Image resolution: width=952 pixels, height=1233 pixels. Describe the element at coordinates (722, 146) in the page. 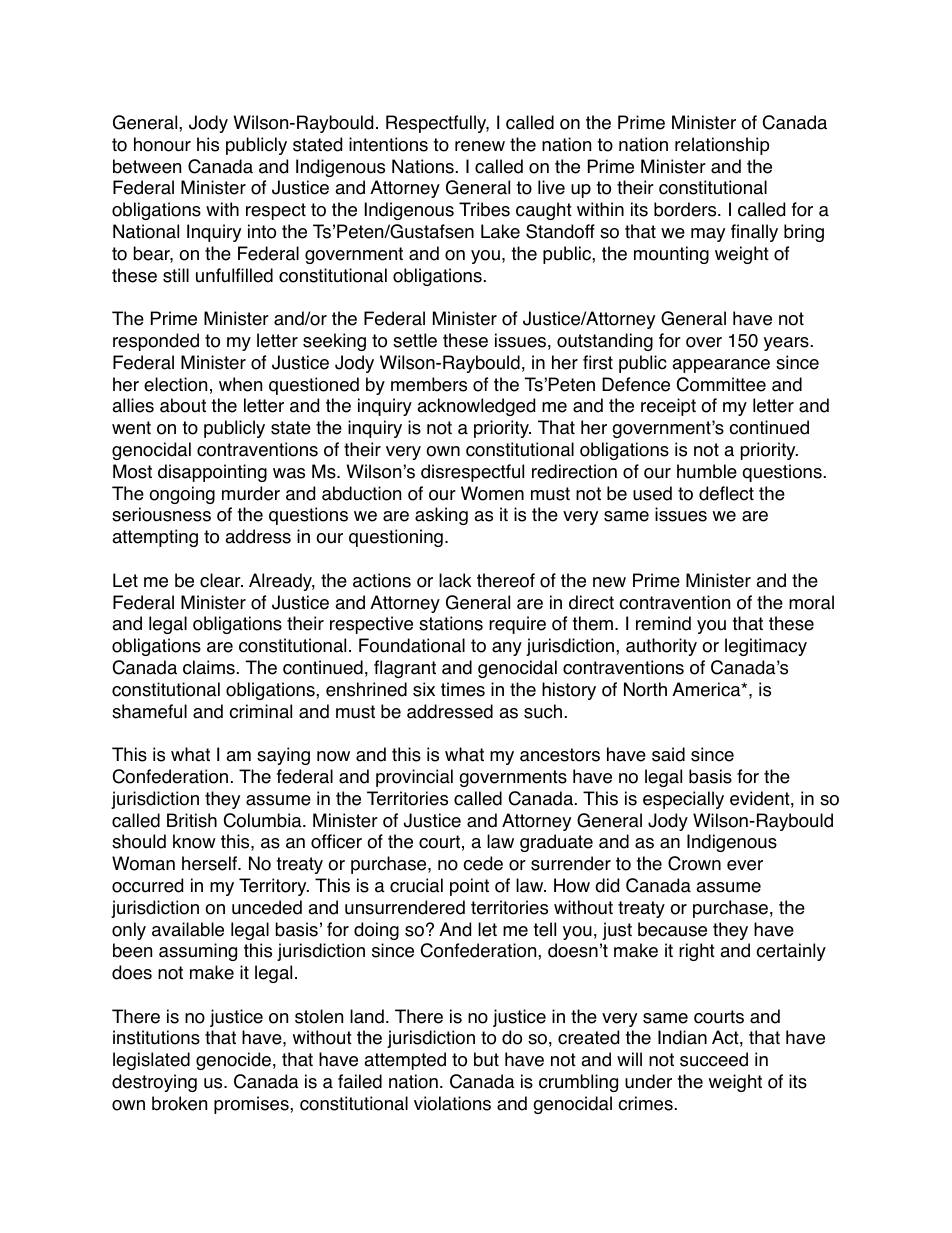

I see `relationship` at that location.
